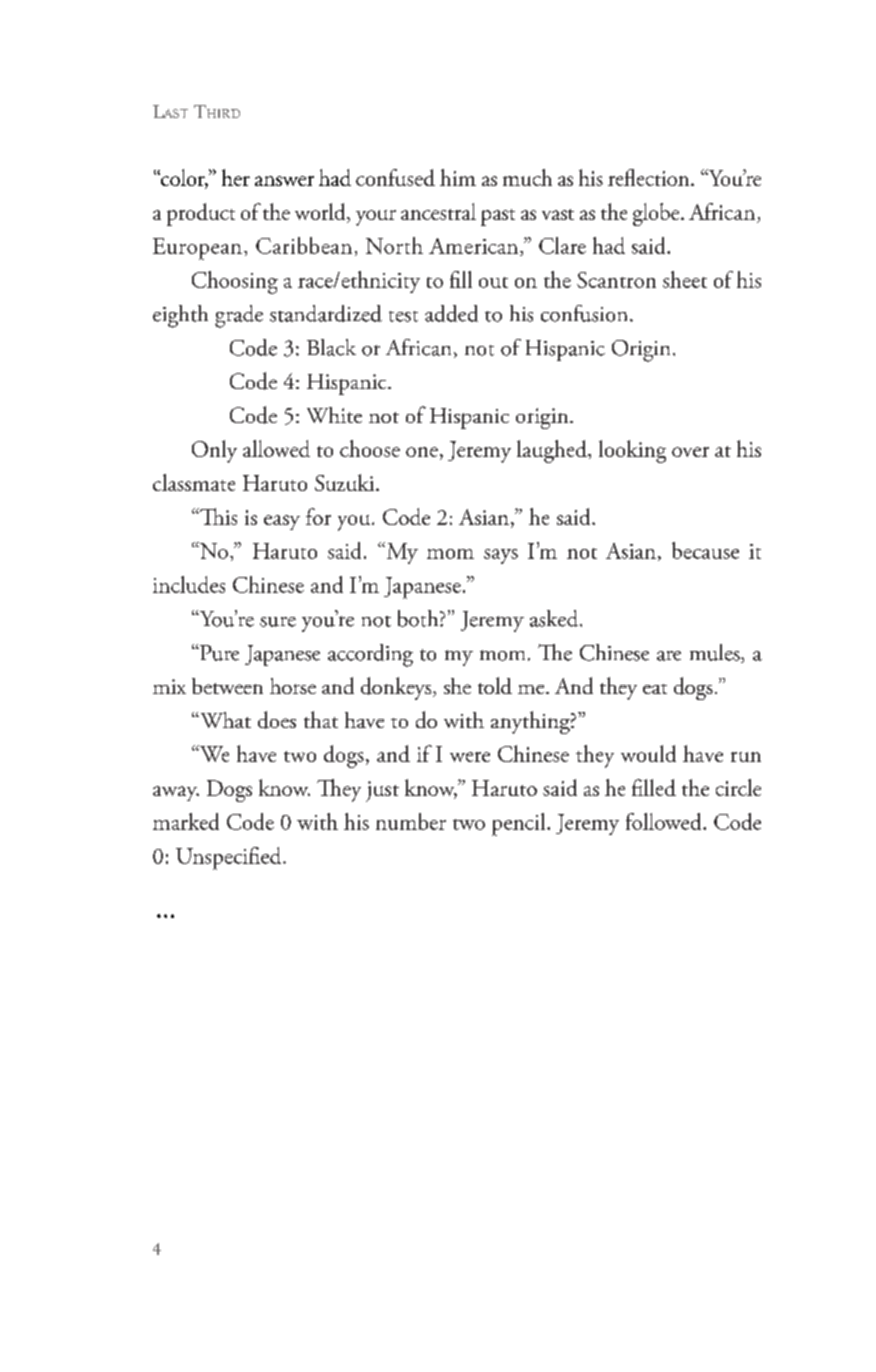 The height and width of the screenshot is (1372, 876). I want to click on over, so click(690, 452).
